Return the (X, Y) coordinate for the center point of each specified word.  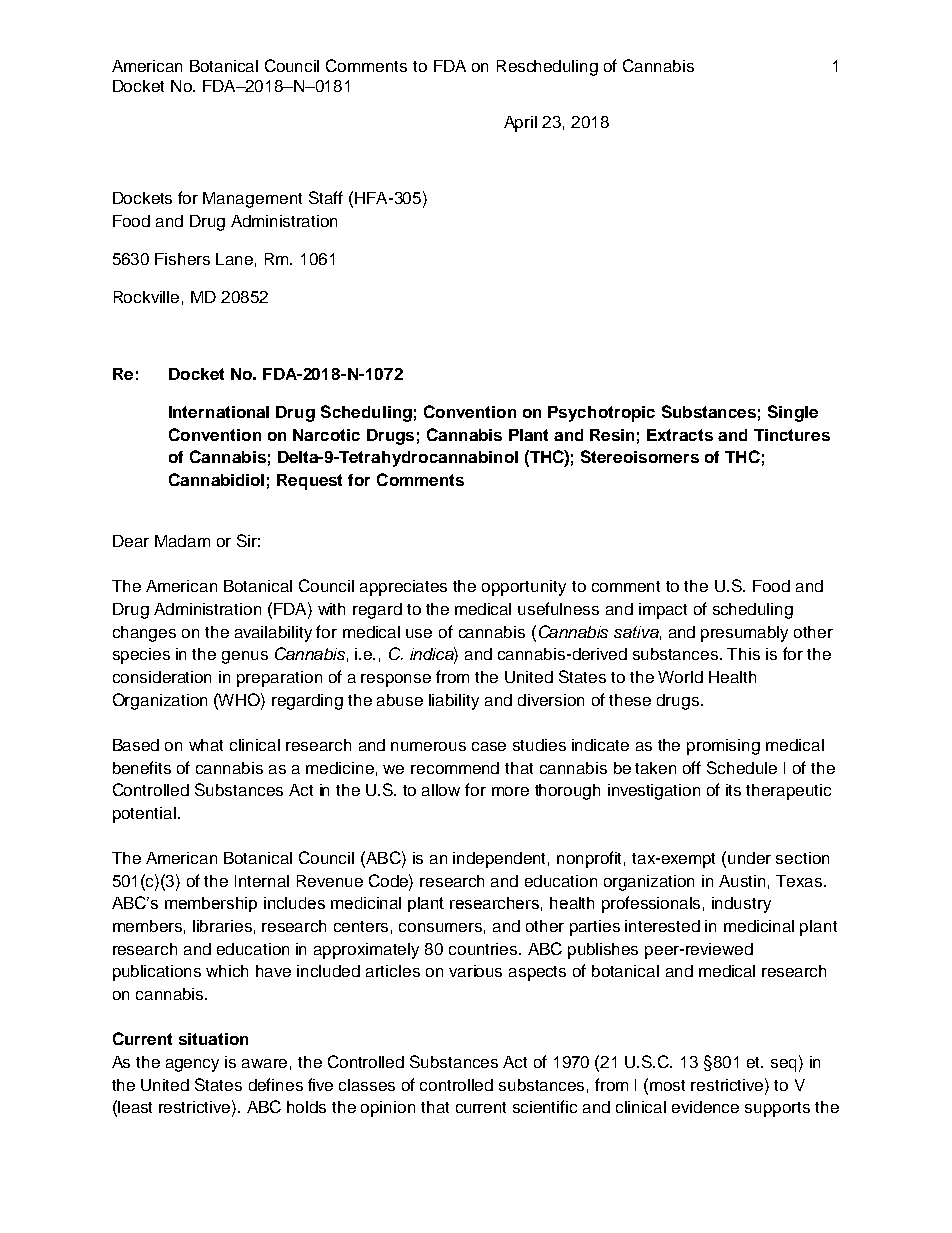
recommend (455, 768)
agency (192, 1065)
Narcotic (326, 435)
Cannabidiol (216, 479)
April (520, 124)
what (206, 745)
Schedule (742, 767)
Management (252, 200)
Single (793, 413)
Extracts (680, 435)
